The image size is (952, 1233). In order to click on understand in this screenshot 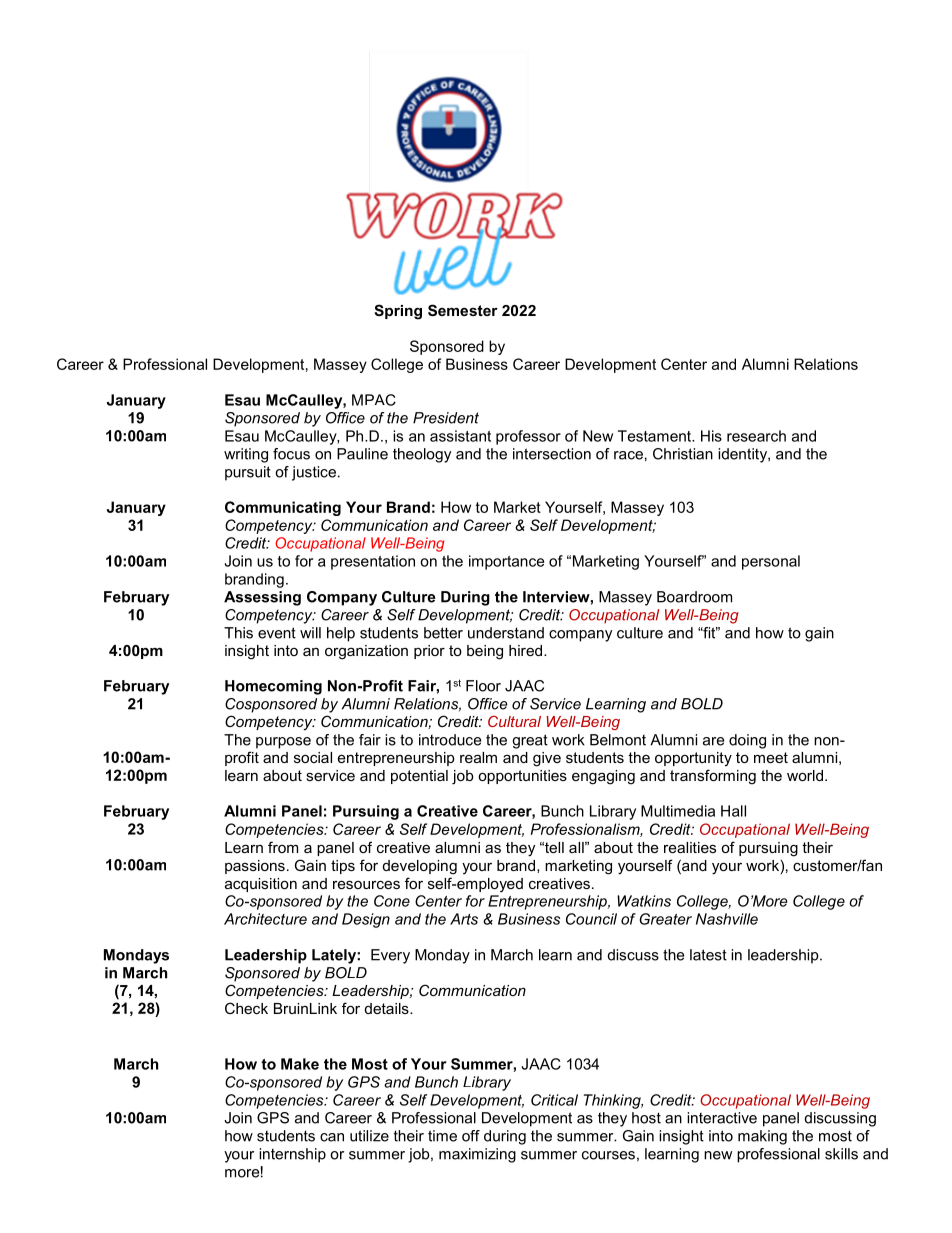, I will do `click(506, 633)`.
